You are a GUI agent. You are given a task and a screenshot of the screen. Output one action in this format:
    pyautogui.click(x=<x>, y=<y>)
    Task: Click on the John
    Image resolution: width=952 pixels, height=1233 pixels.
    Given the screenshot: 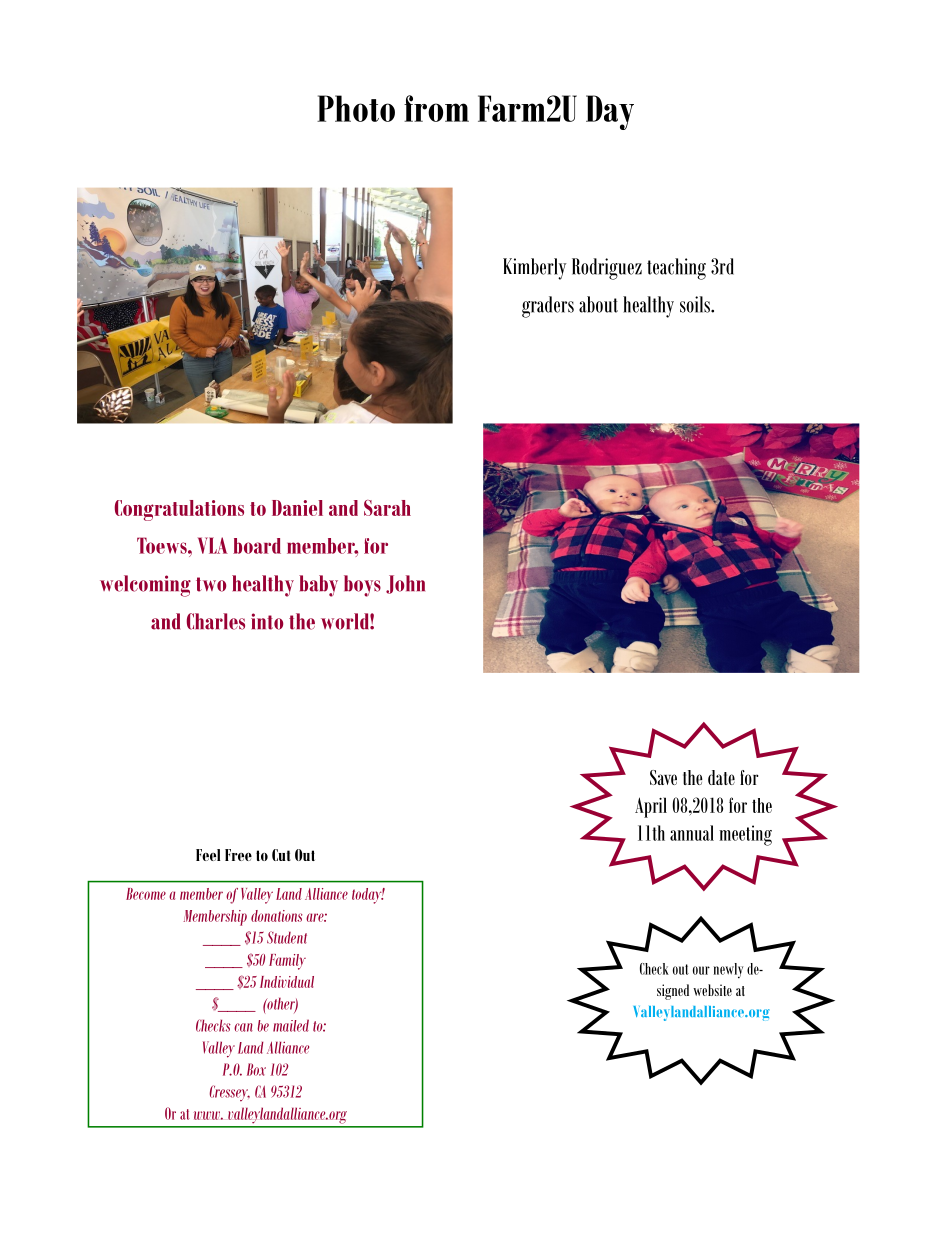 What is the action you would take?
    pyautogui.click(x=405, y=584)
